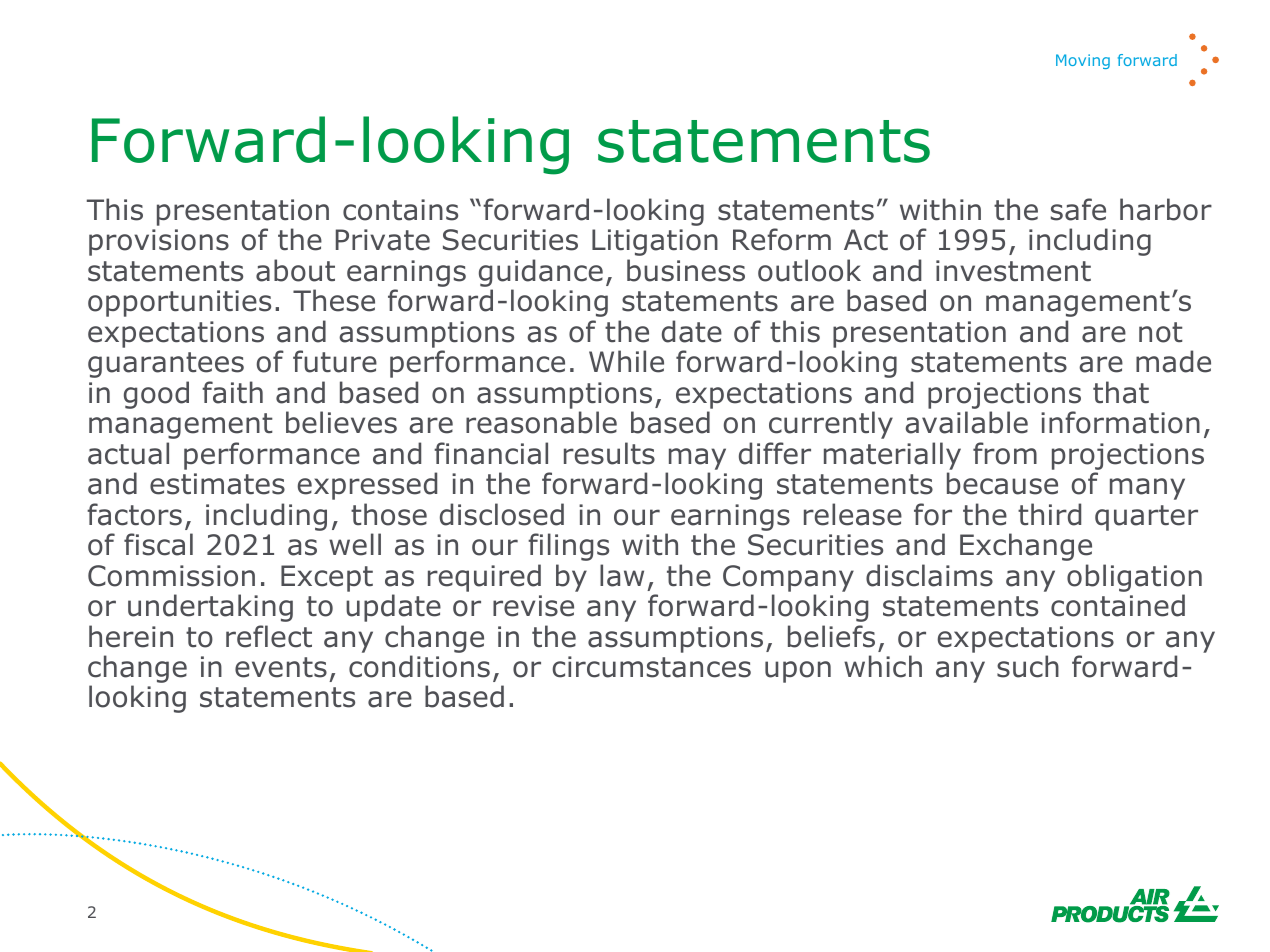 The height and width of the screenshot is (952, 1270). I want to click on future, so click(335, 361).
